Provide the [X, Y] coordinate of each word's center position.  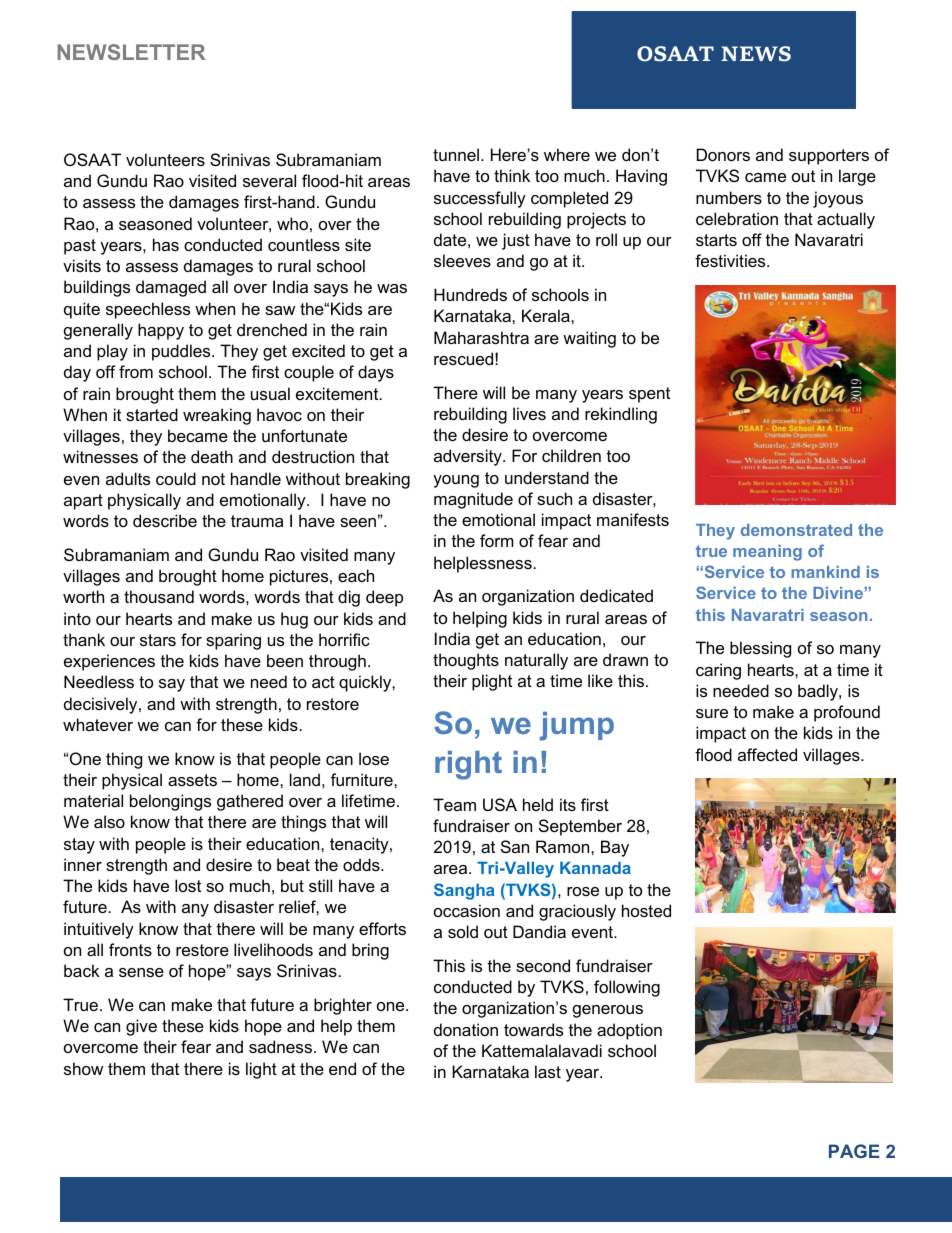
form [497, 540]
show [83, 1068]
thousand [159, 596]
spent [649, 395]
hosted [646, 910]
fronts [130, 949]
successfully [480, 199]
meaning [767, 553]
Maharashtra [481, 337]
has [166, 244]
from [136, 371]
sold [463, 931]
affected [767, 754]
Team [454, 804]
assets [192, 780]
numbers [729, 197]
